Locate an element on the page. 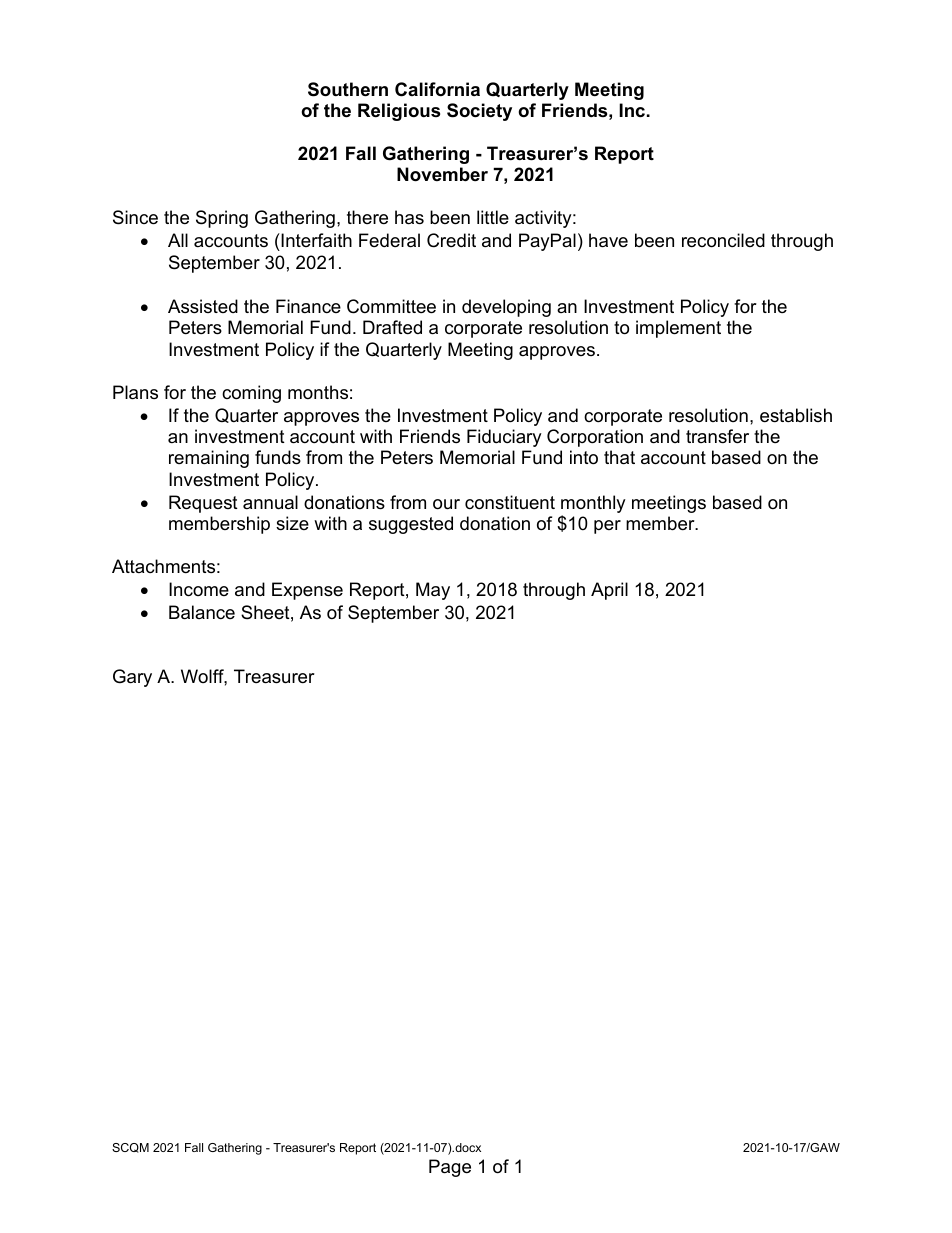 This page has width=952, height=1233. April is located at coordinates (609, 591).
